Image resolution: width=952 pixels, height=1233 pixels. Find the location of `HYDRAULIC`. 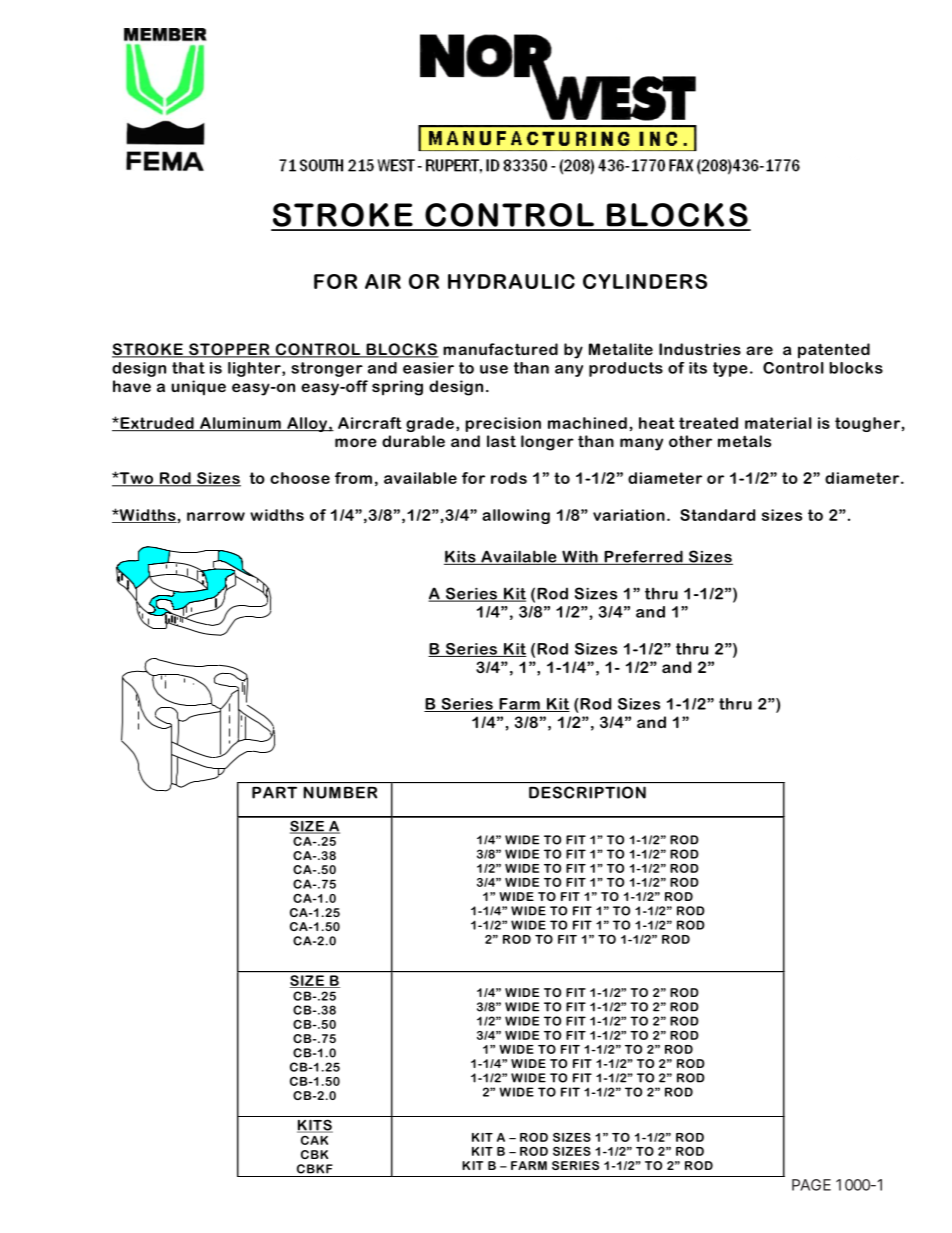

HYDRAULIC is located at coordinates (511, 281).
